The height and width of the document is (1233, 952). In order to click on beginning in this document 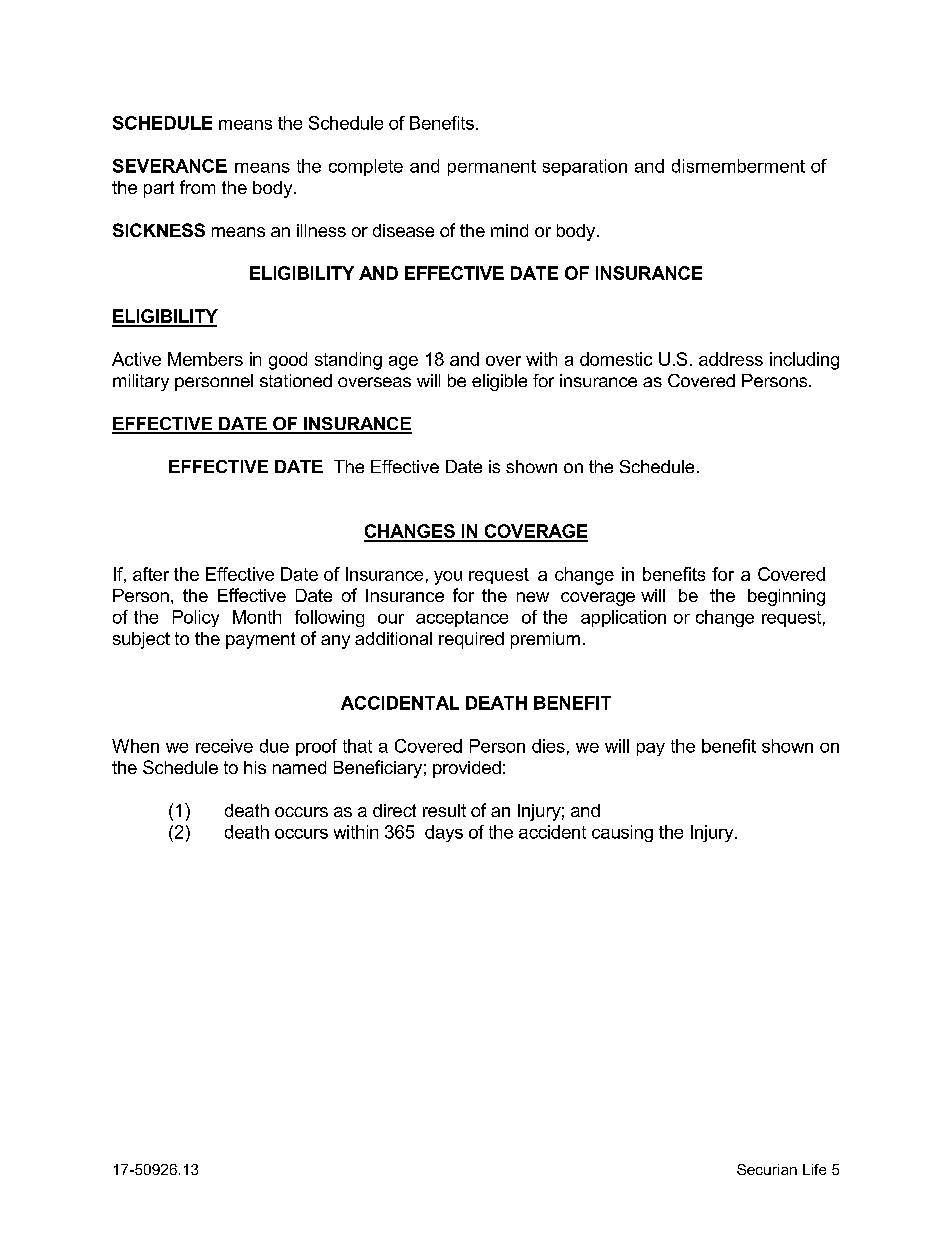, I will do `click(786, 597)`.
